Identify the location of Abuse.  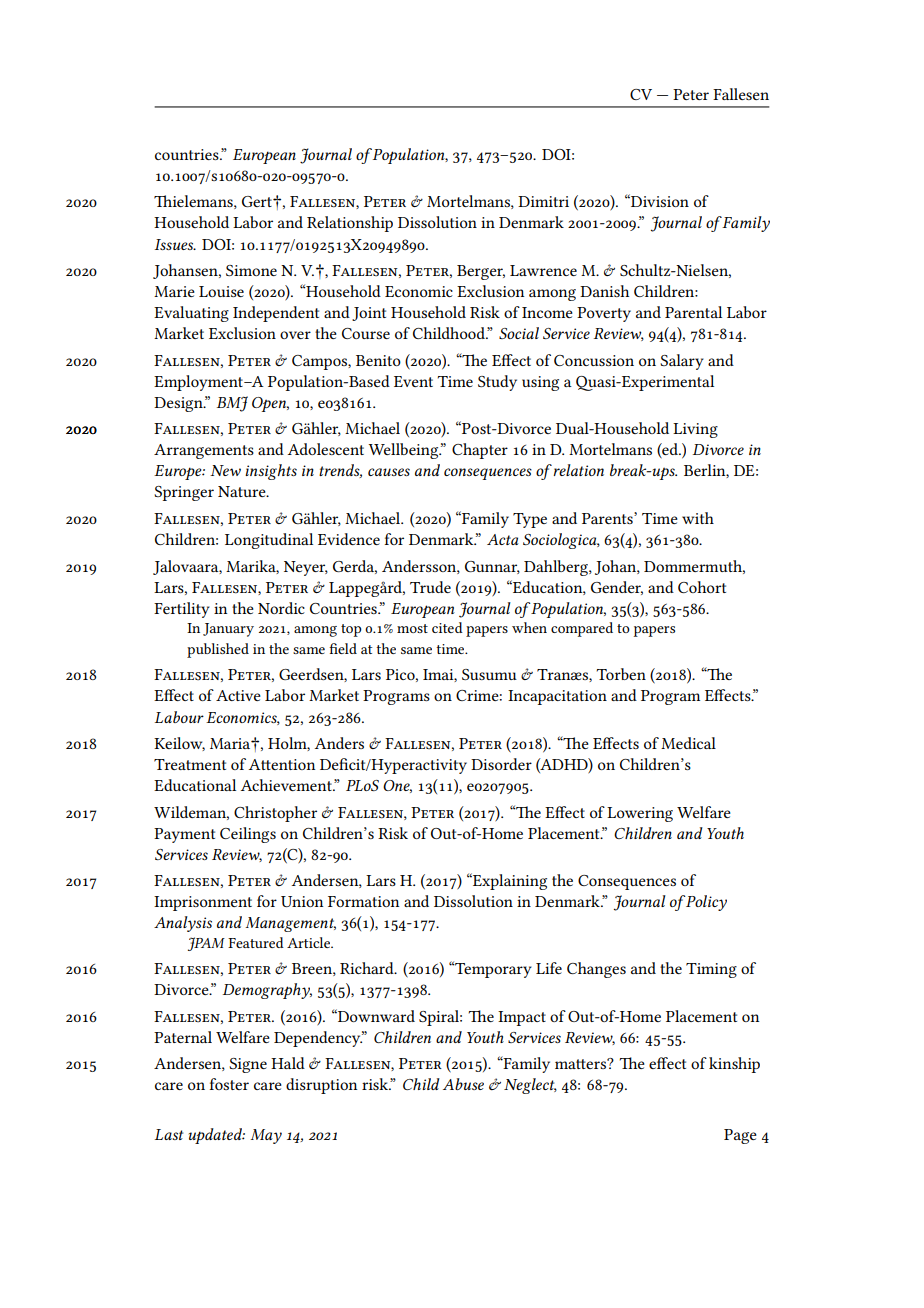
(463, 1084).
